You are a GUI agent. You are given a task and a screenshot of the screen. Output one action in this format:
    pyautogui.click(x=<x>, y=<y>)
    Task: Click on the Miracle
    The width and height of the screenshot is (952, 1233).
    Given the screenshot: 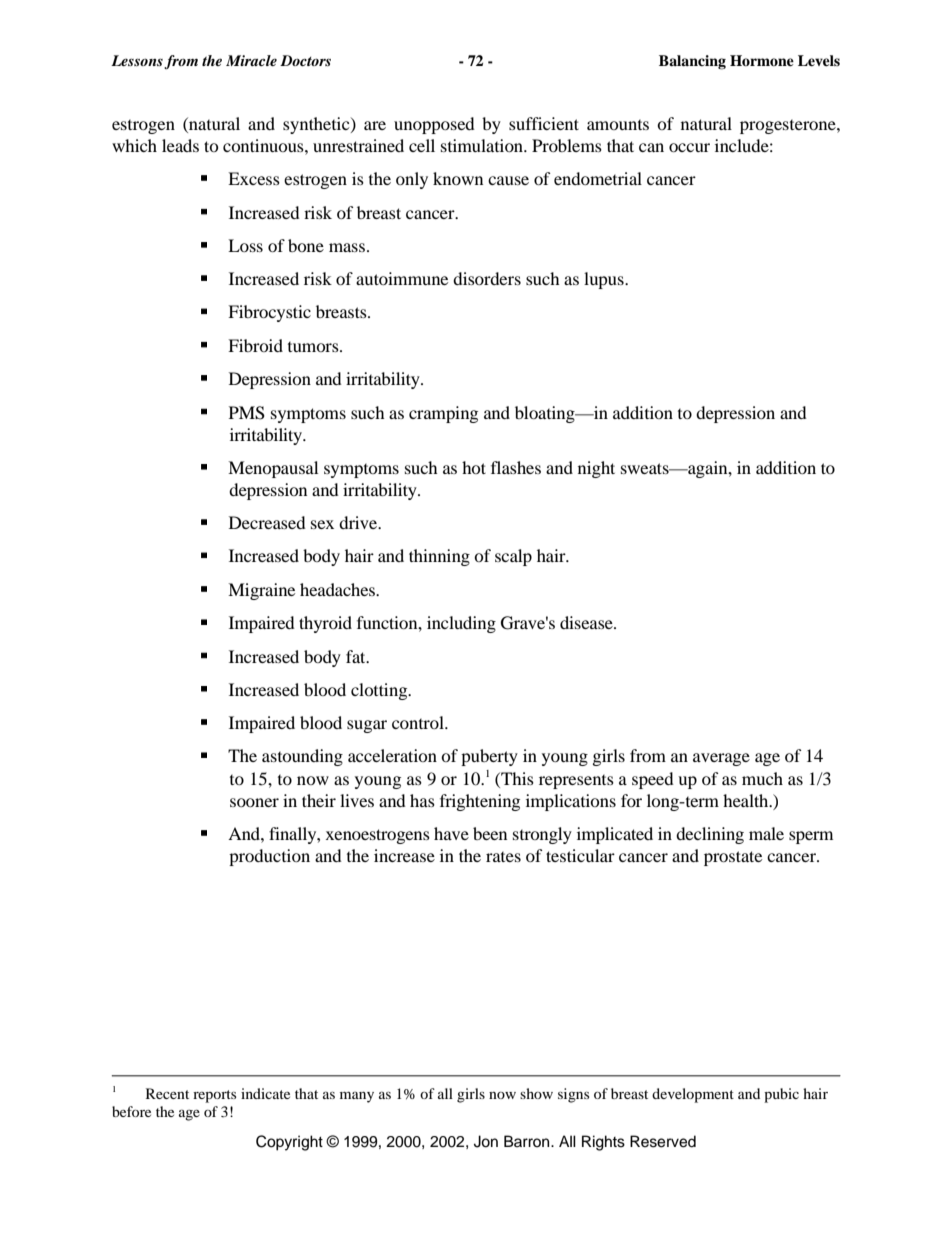 What is the action you would take?
    pyautogui.click(x=251, y=60)
